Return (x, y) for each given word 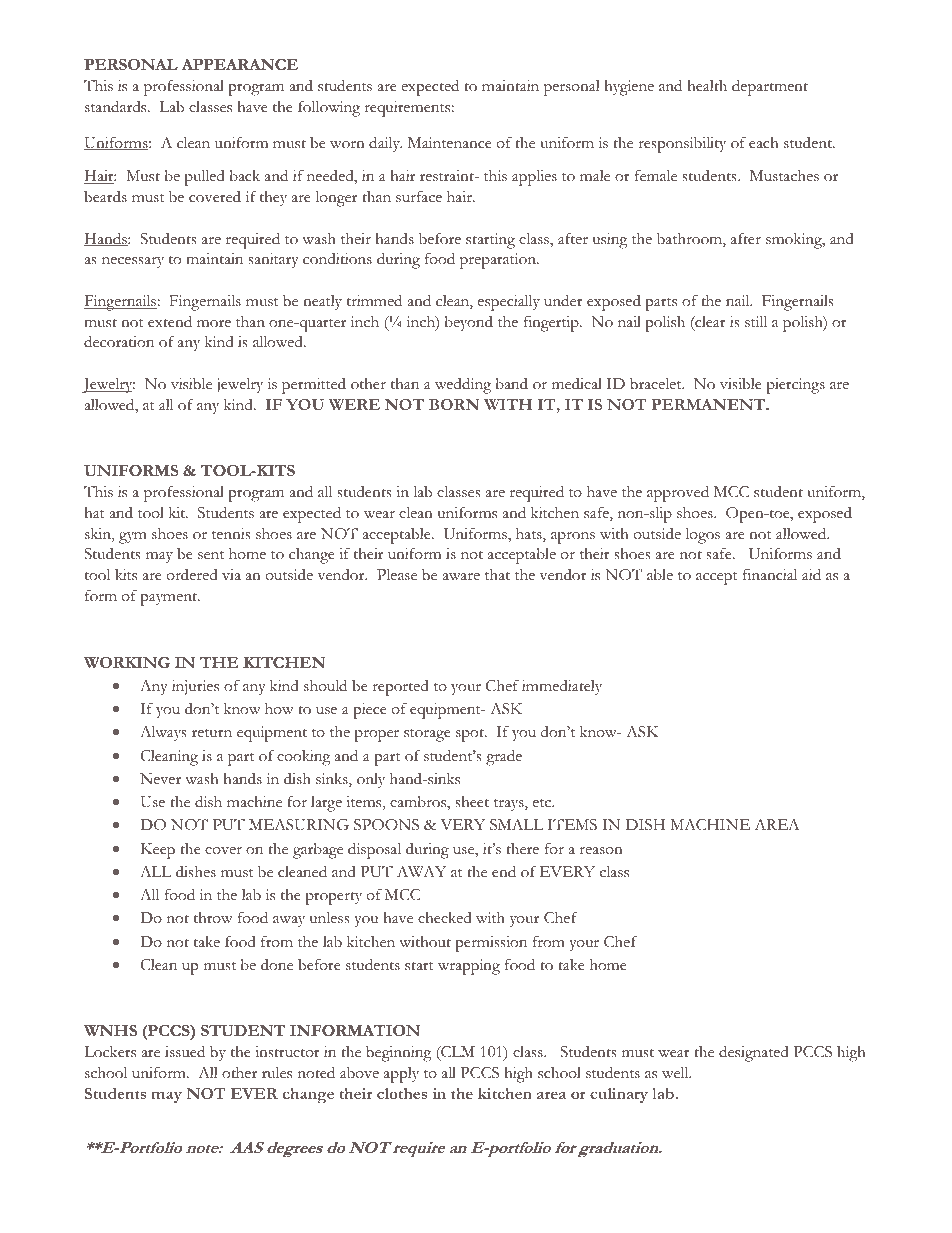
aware (461, 576)
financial (770, 574)
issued (185, 1051)
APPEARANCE (239, 64)
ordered (192, 574)
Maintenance (449, 143)
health (707, 86)
